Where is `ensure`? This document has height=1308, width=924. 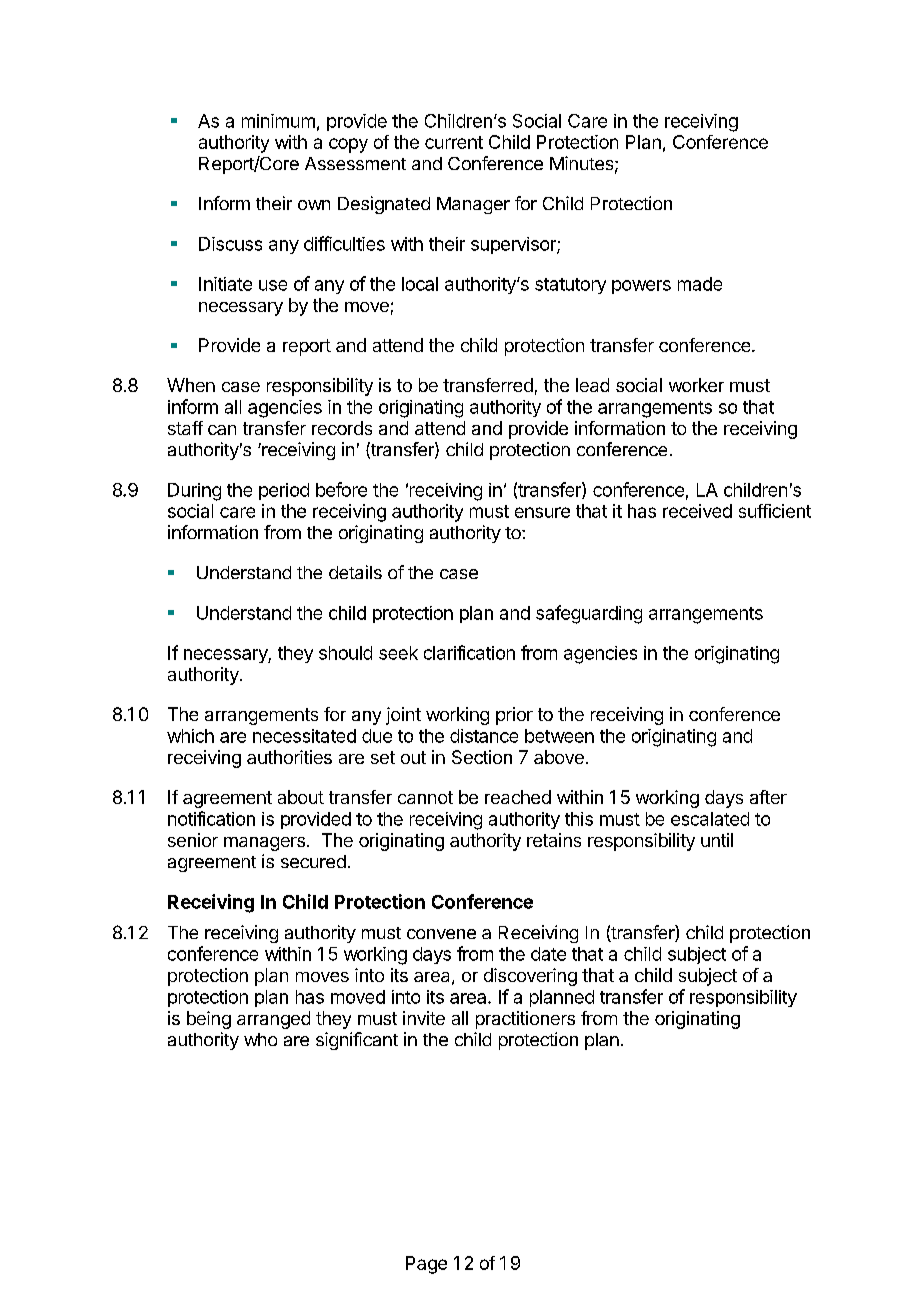 ensure is located at coordinates (542, 512).
